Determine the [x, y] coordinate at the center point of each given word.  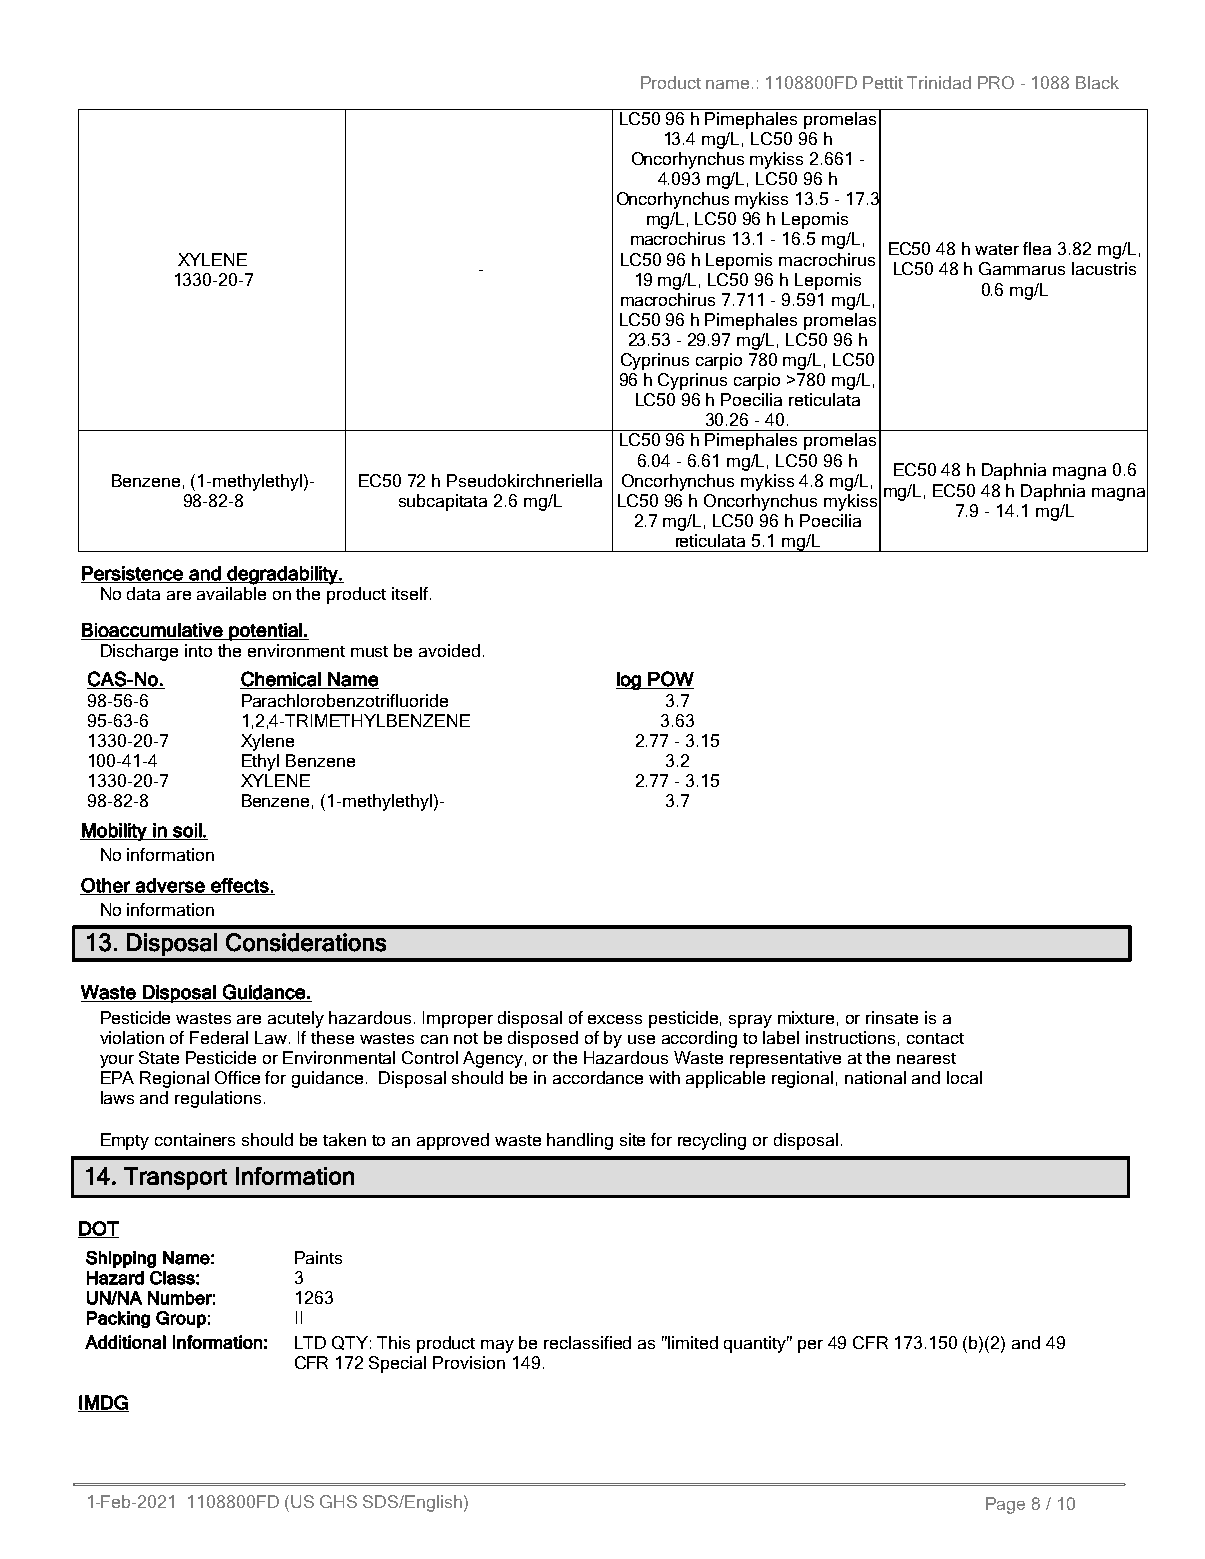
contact [935, 1038]
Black [1097, 82]
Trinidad [939, 82]
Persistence [133, 574]
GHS [338, 1501]
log [629, 681]
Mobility [114, 832]
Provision [469, 1362]
